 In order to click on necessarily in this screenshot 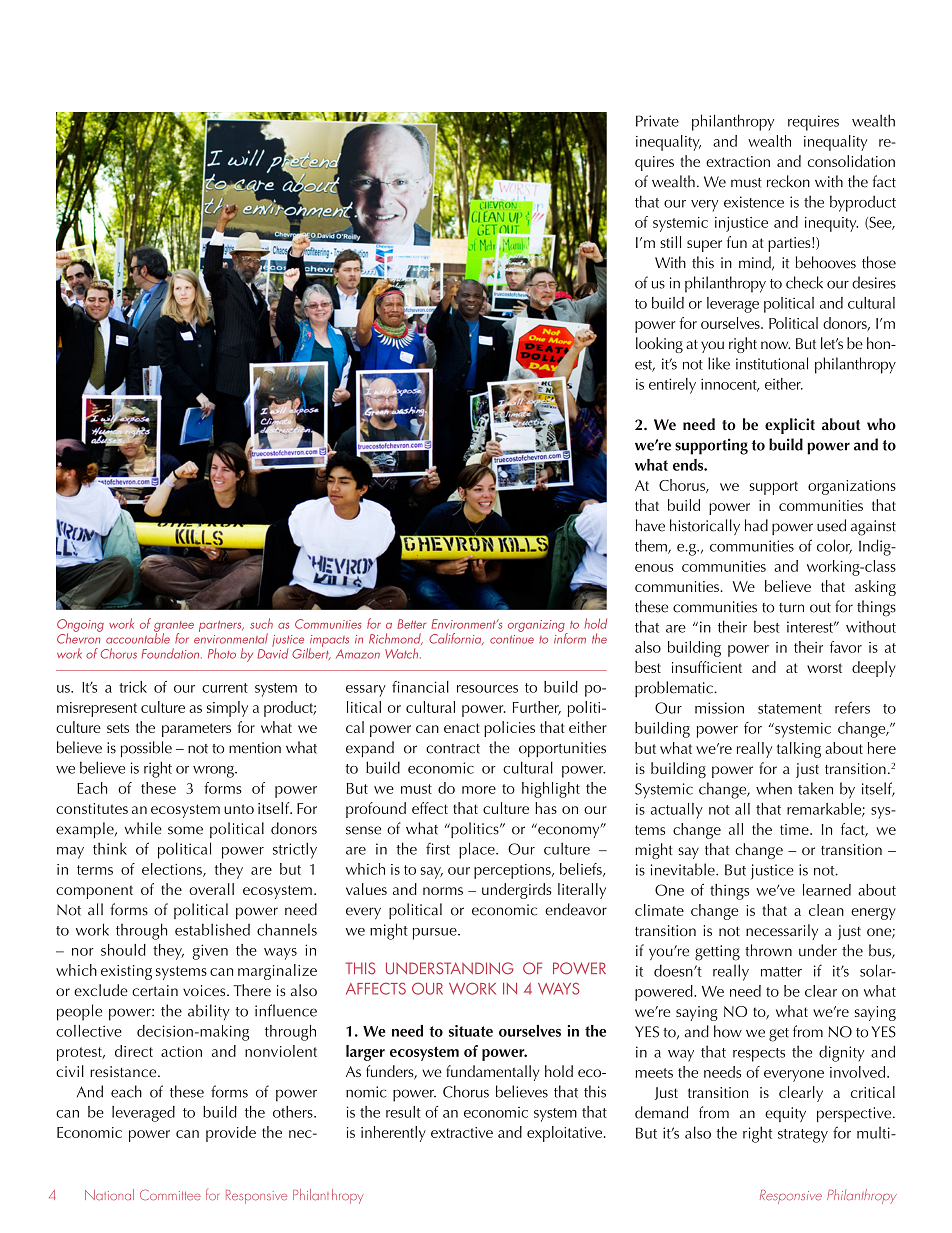, I will do `click(782, 932)`.
